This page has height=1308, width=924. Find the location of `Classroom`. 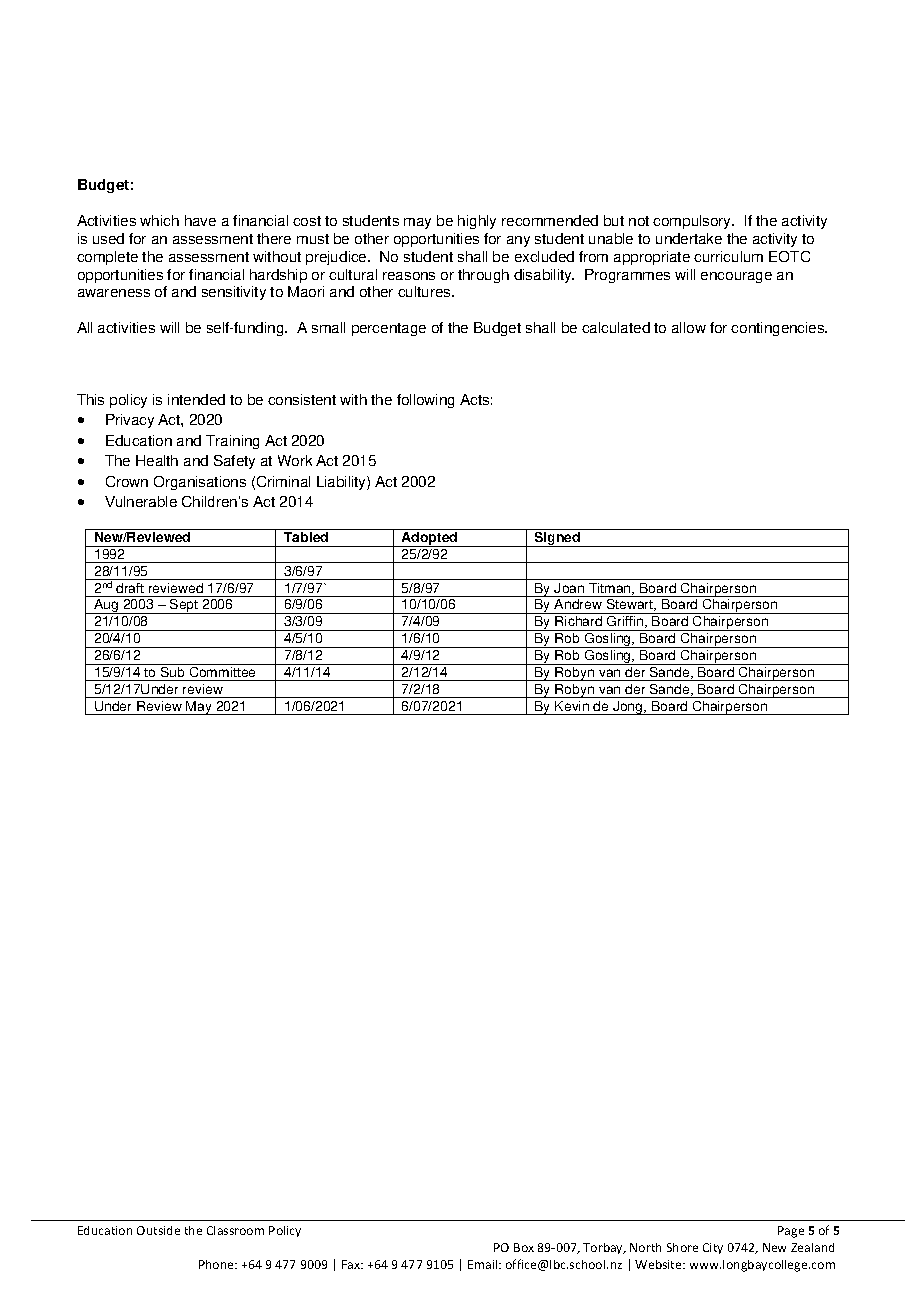

Classroom is located at coordinates (235, 1230).
